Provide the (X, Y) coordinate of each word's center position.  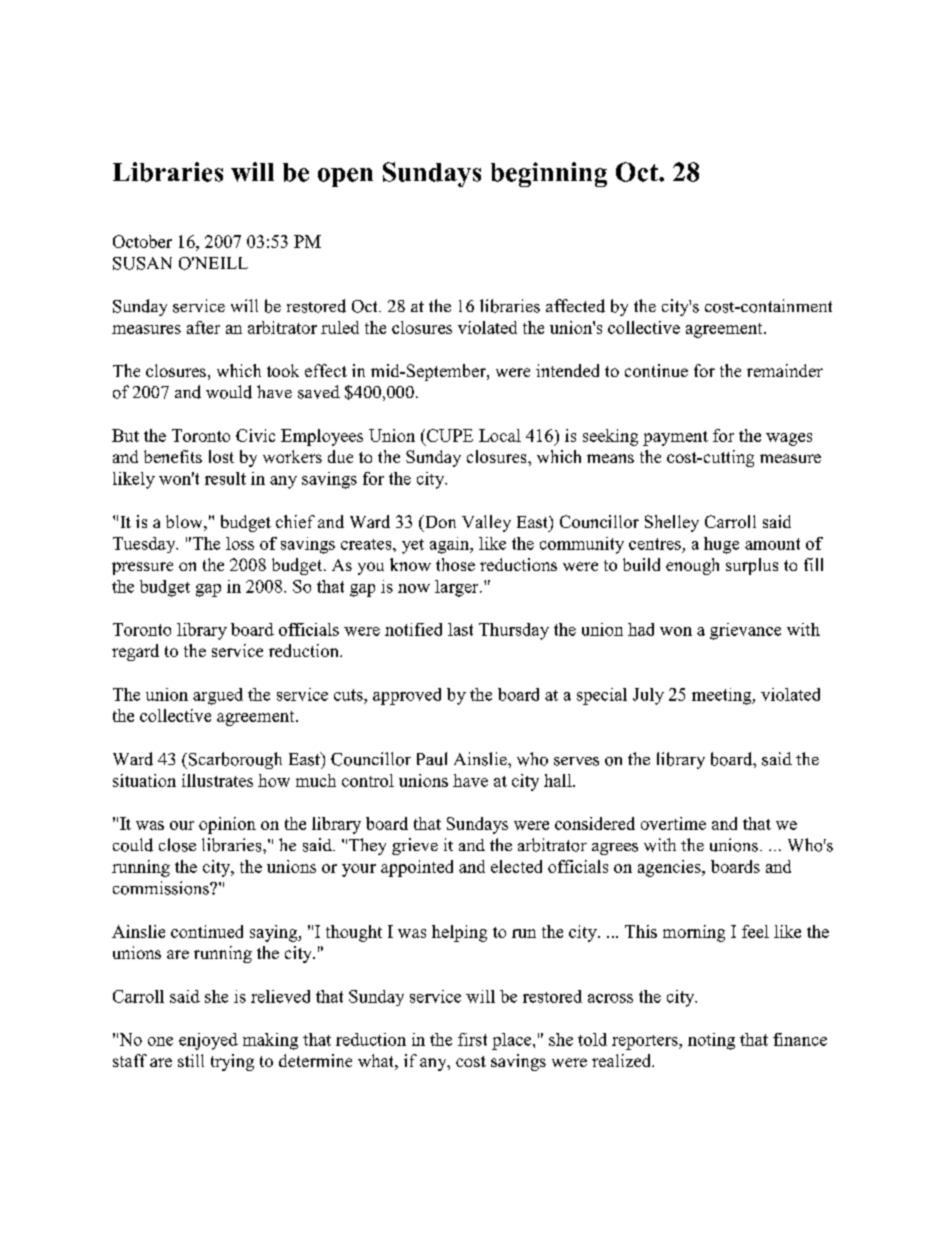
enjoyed (208, 1041)
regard (135, 652)
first (472, 1039)
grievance (745, 631)
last (460, 629)
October (142, 241)
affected (575, 306)
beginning (549, 174)
